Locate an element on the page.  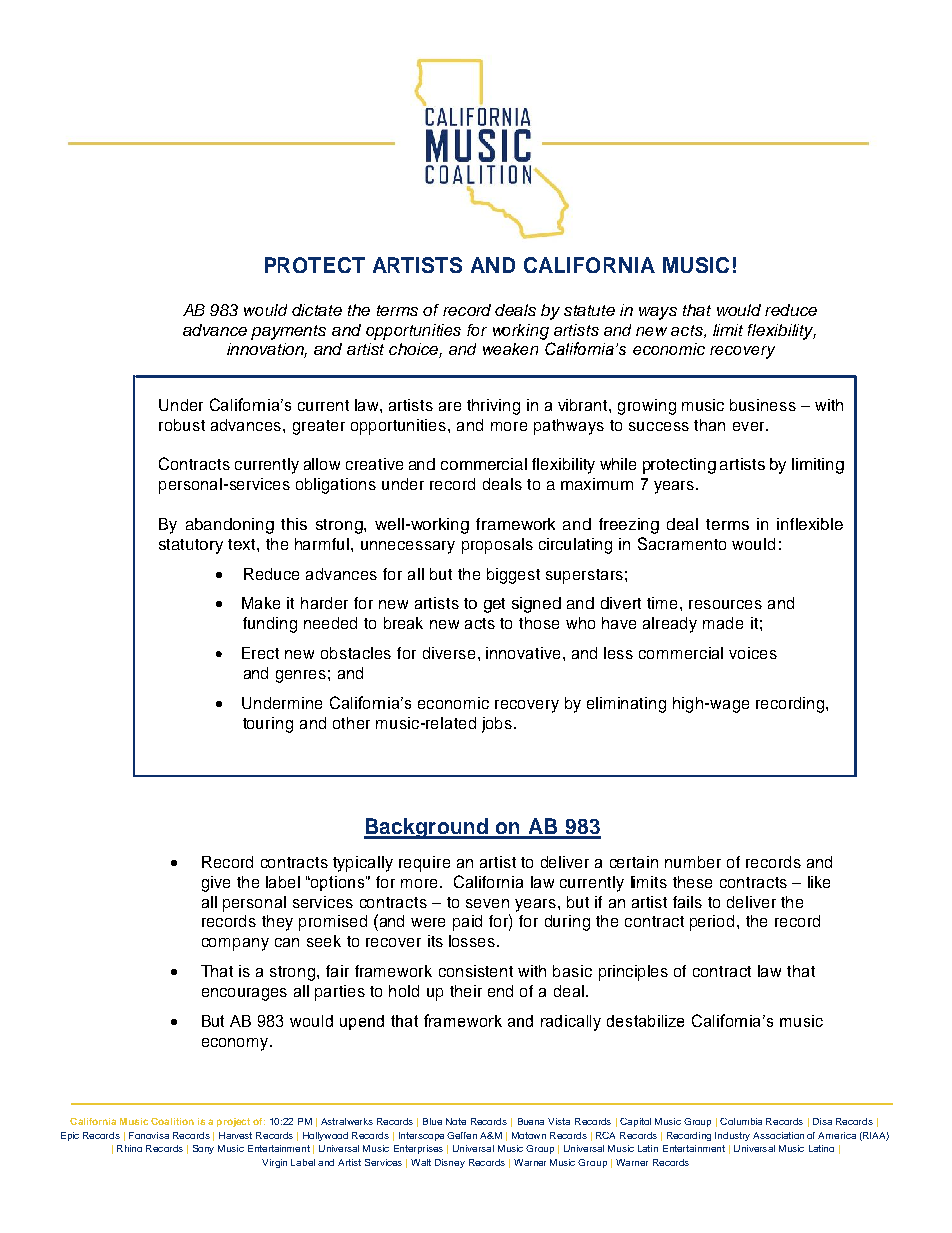
statutory is located at coordinates (191, 546).
